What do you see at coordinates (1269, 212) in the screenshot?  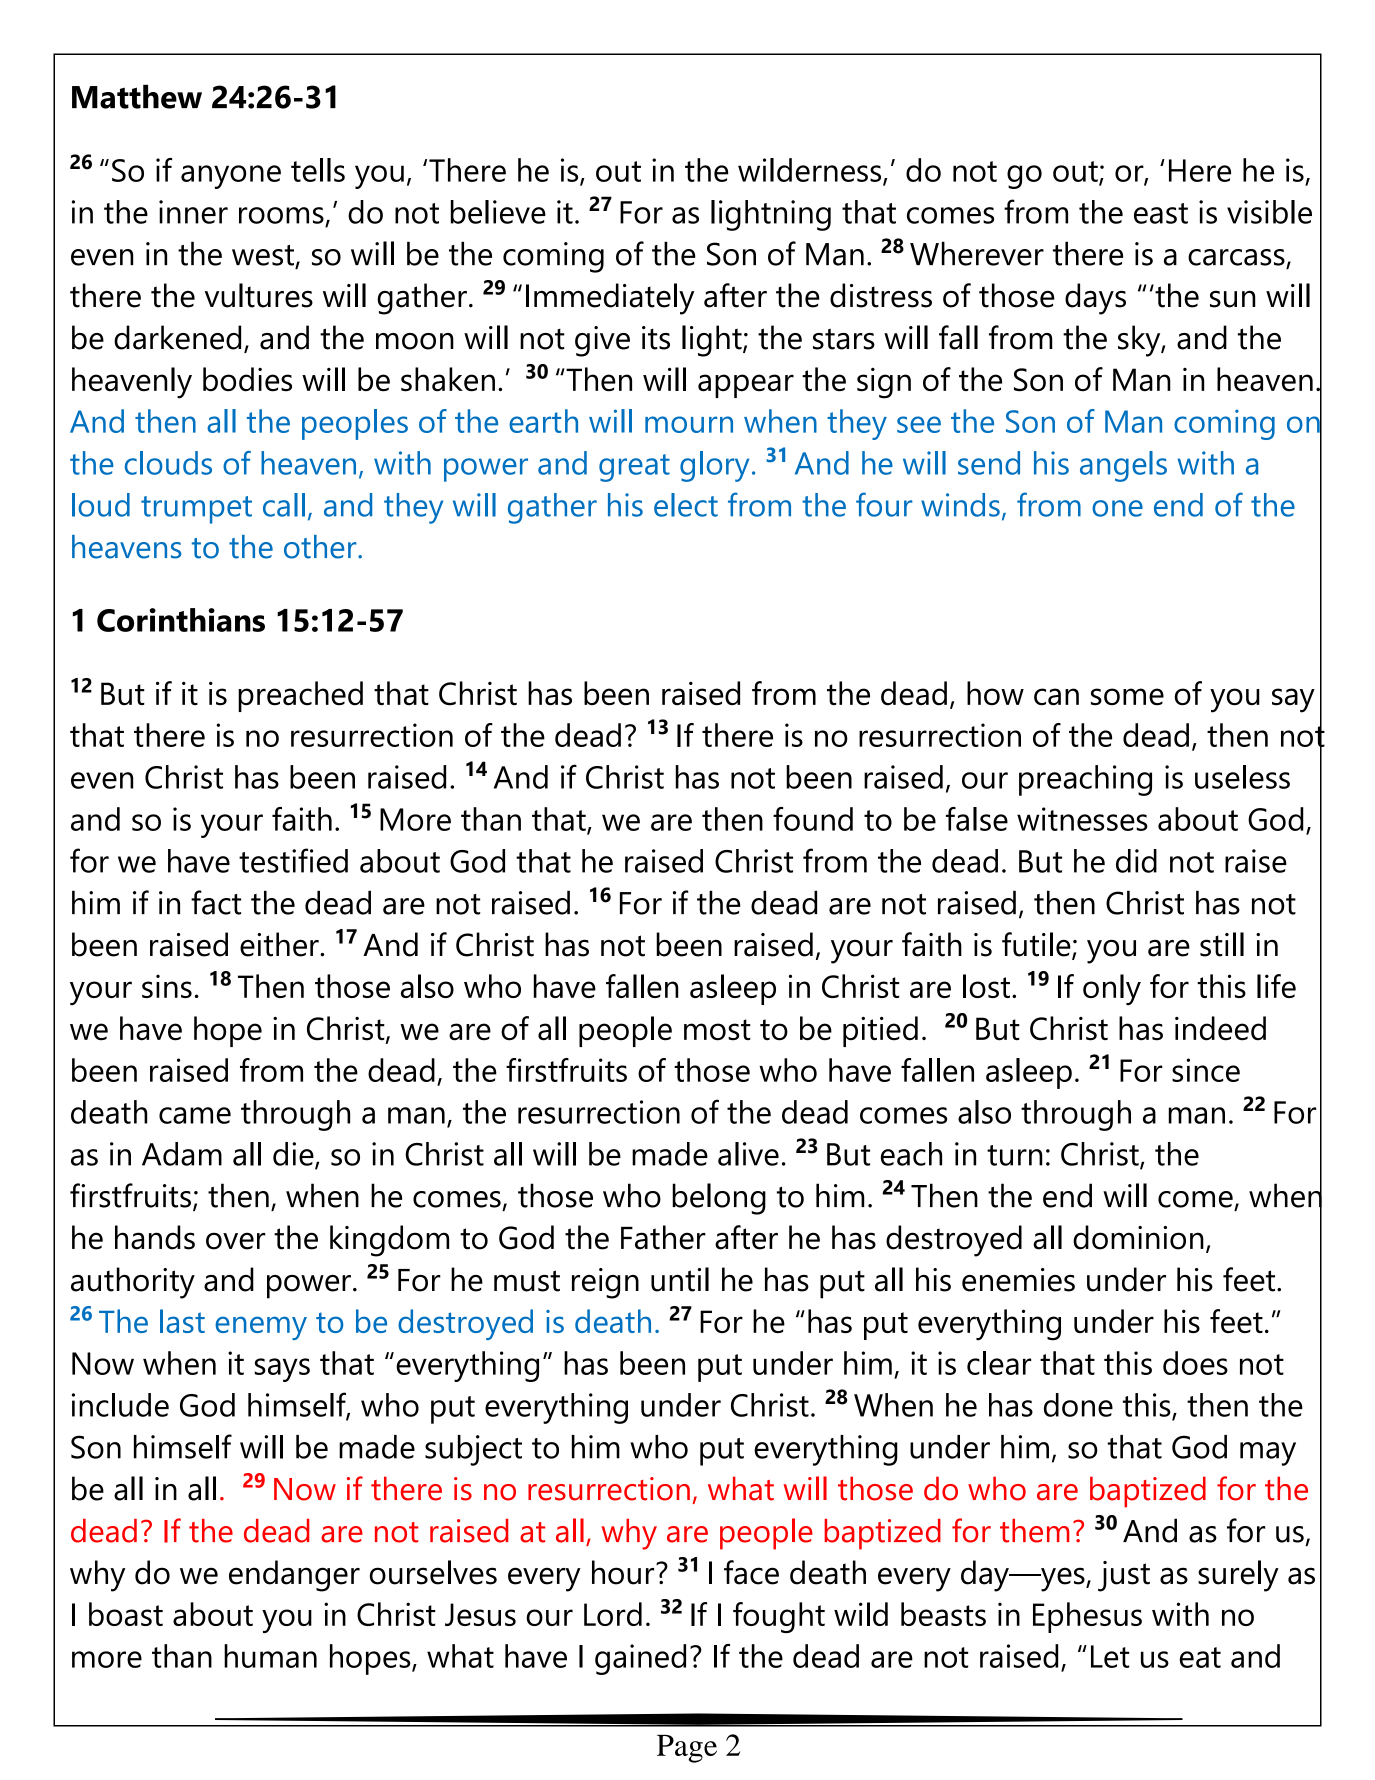 I see `visible` at bounding box center [1269, 212].
